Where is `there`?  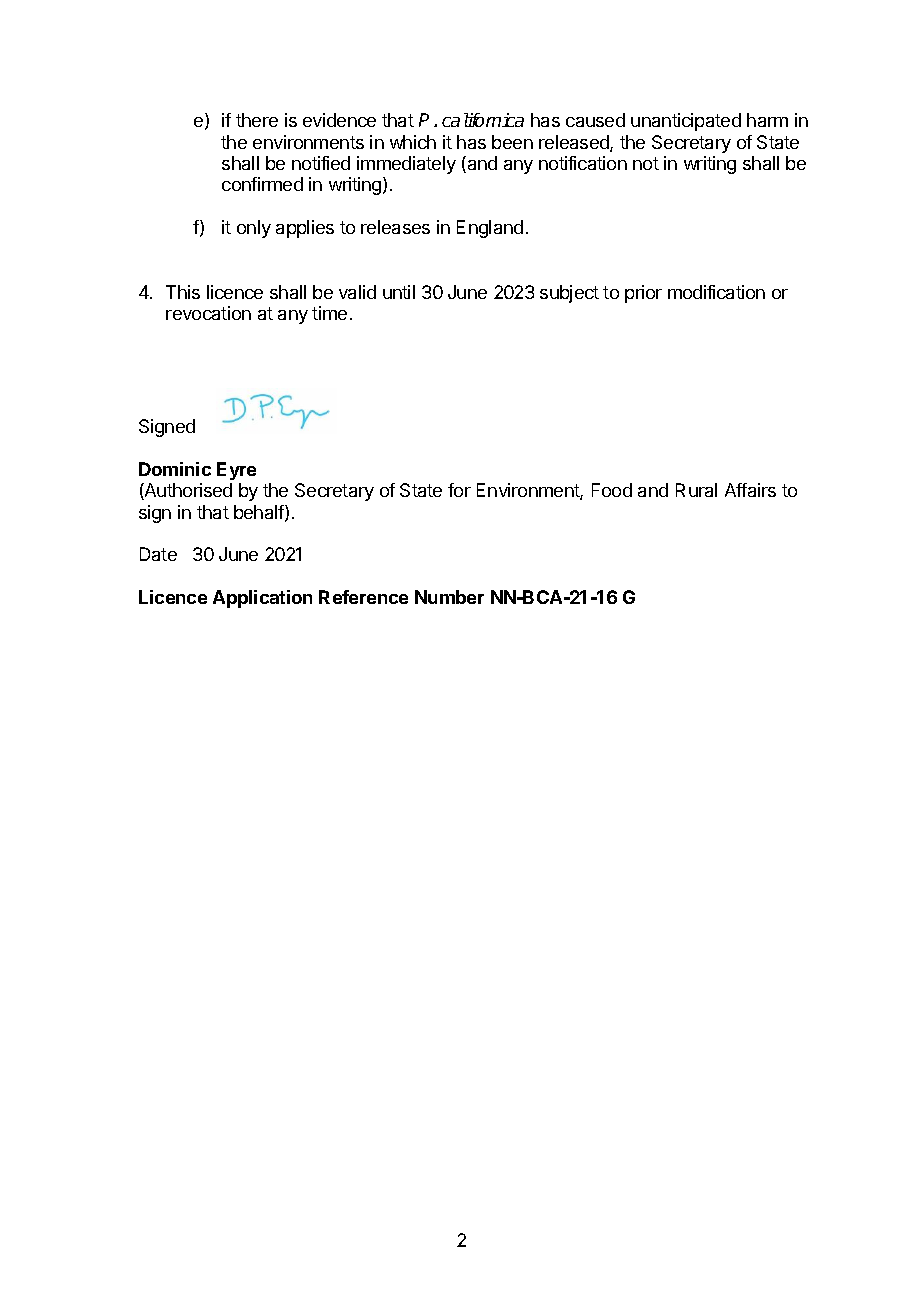 there is located at coordinates (257, 120).
